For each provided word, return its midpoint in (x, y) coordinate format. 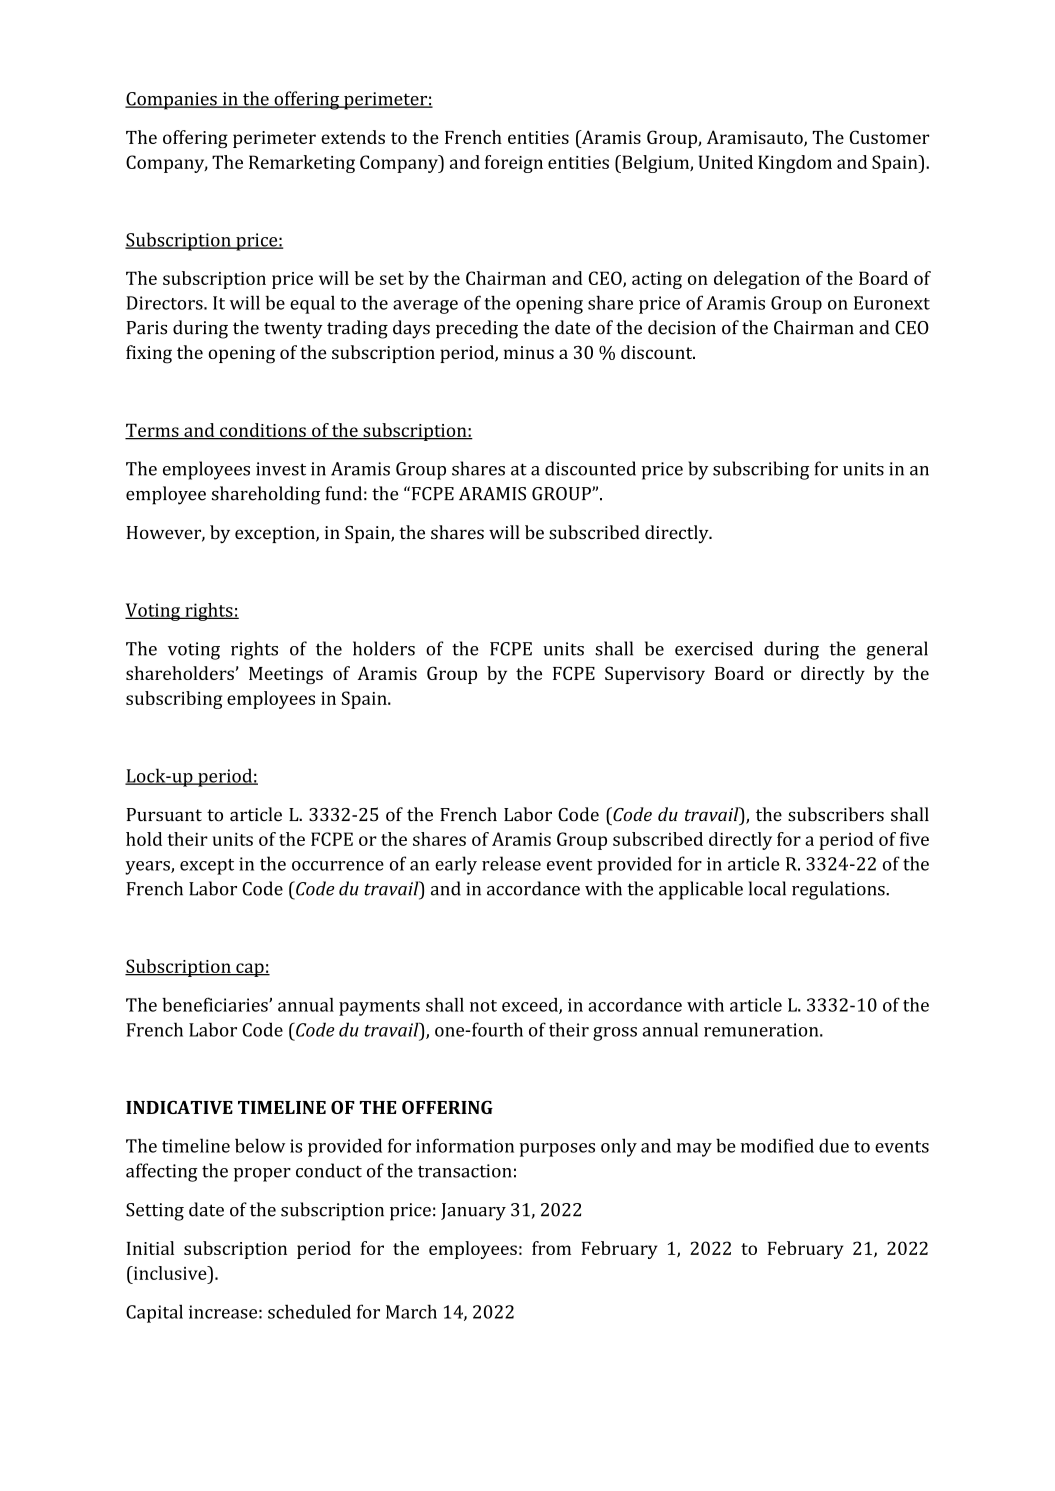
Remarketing (302, 164)
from (551, 1248)
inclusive (170, 1273)
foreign (514, 164)
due (834, 1145)
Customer (889, 137)
